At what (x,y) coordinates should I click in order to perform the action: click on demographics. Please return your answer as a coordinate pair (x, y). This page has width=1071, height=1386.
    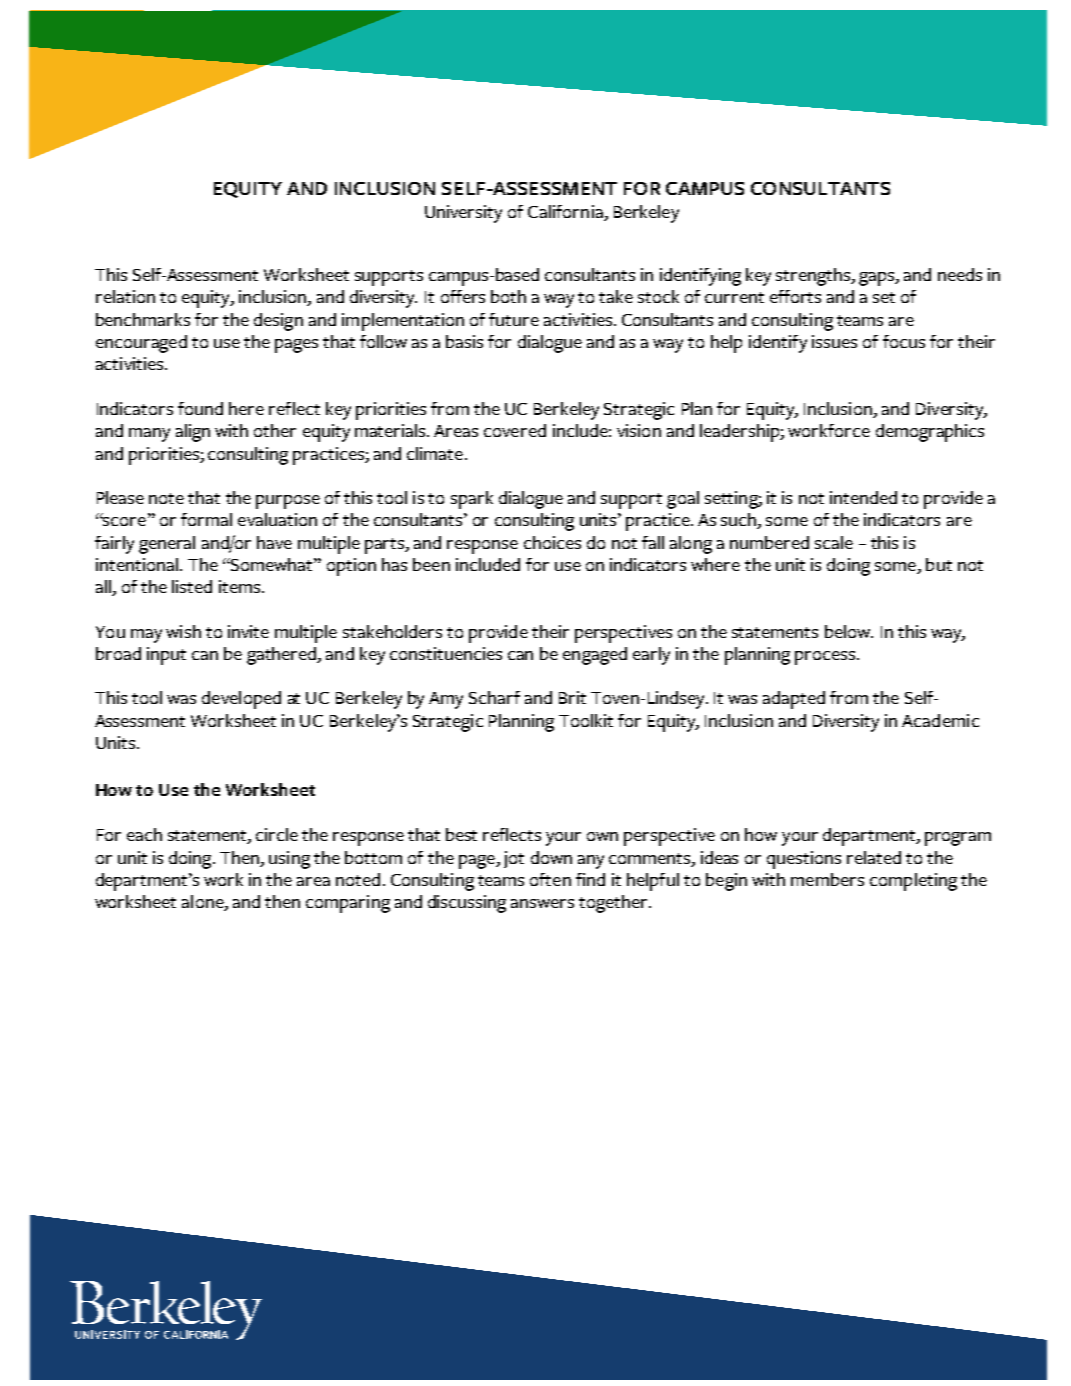
    Looking at the image, I should click on (930, 433).
